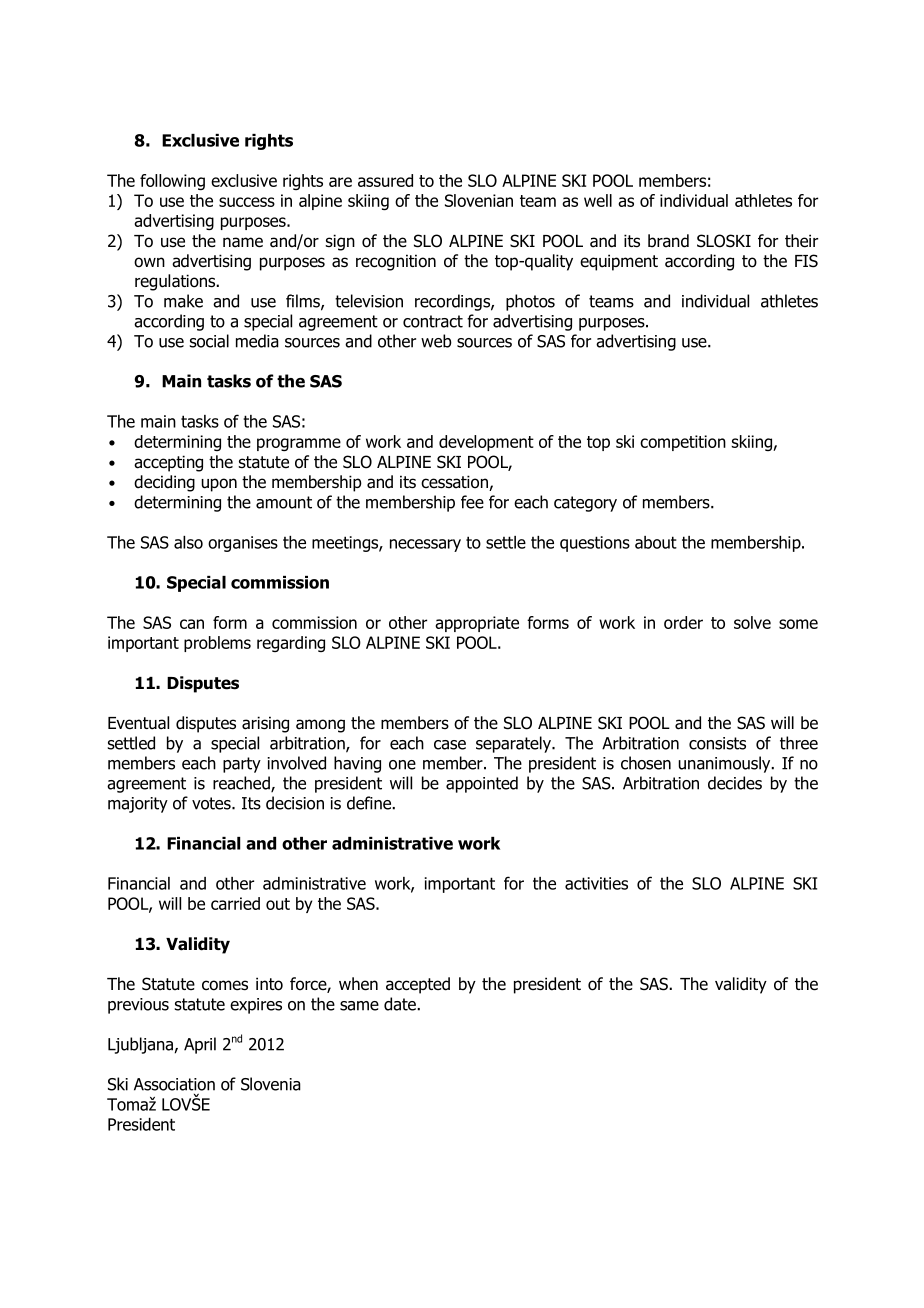 This screenshot has width=924, height=1308. Describe the element at coordinates (725, 764) in the screenshot. I see `unanimously` at that location.
